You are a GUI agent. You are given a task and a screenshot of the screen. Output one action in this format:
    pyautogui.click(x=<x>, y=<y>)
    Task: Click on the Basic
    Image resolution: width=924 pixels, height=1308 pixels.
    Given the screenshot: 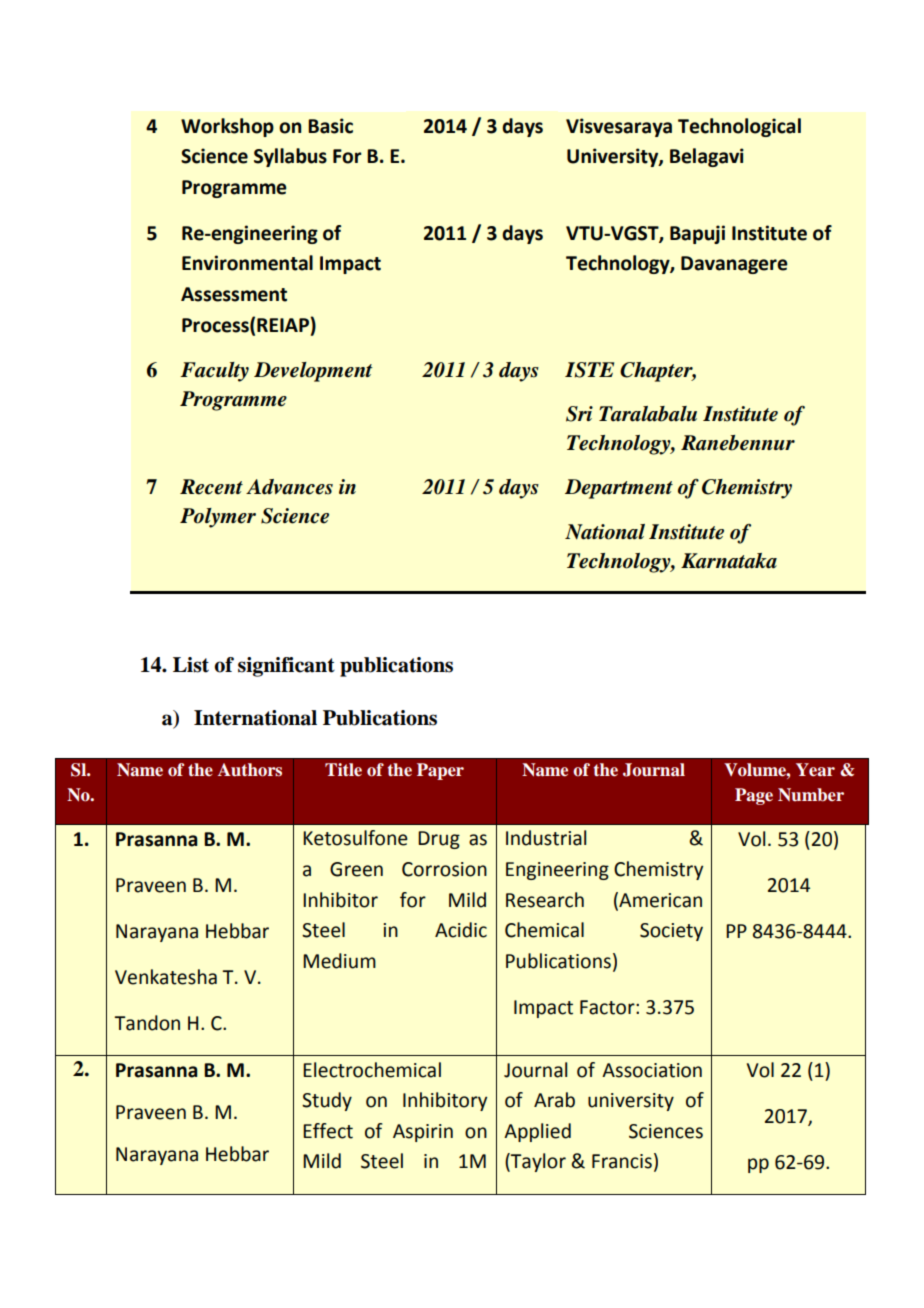 What is the action you would take?
    pyautogui.click(x=330, y=126)
